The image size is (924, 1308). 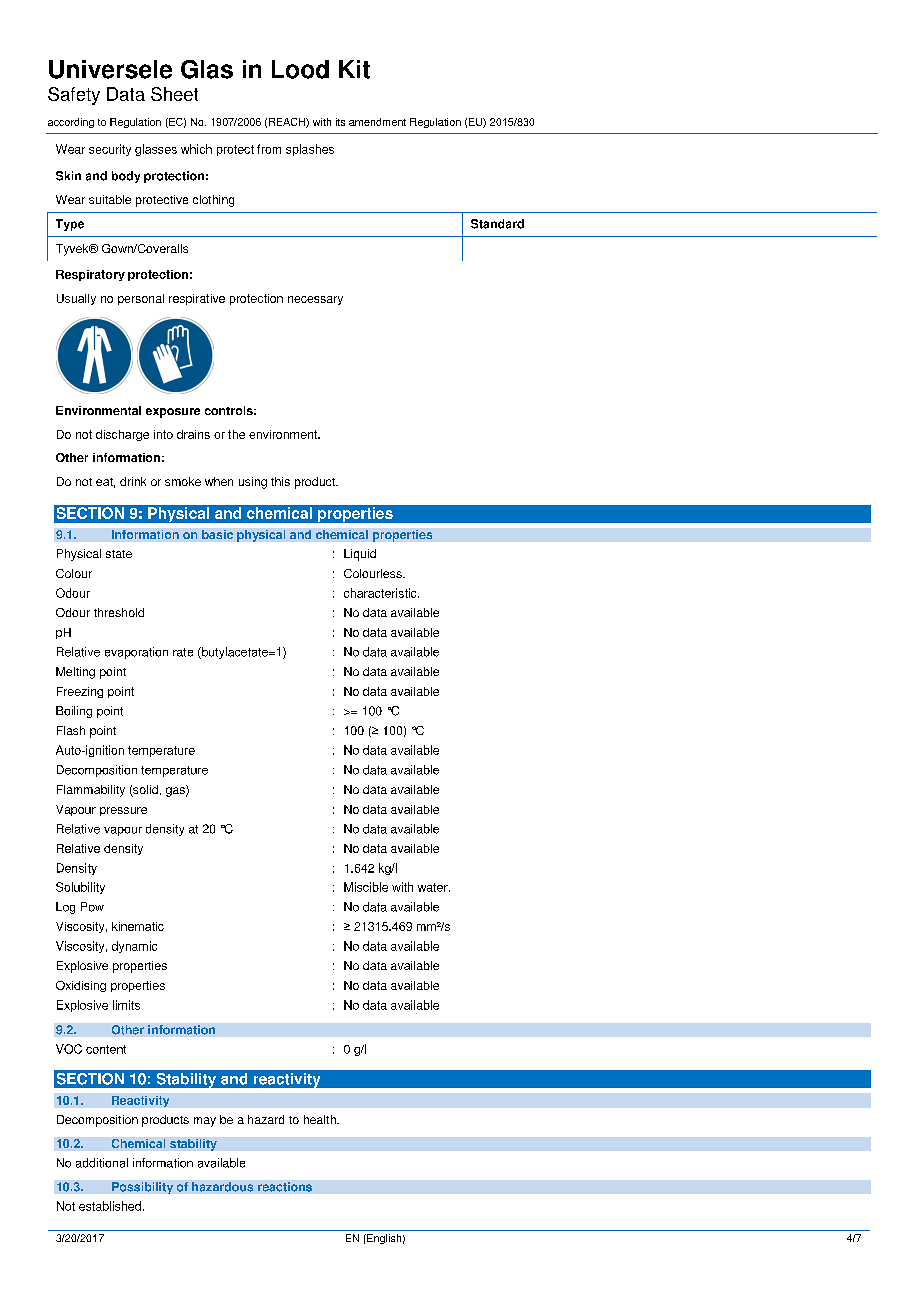 I want to click on additional, so click(x=102, y=1163).
